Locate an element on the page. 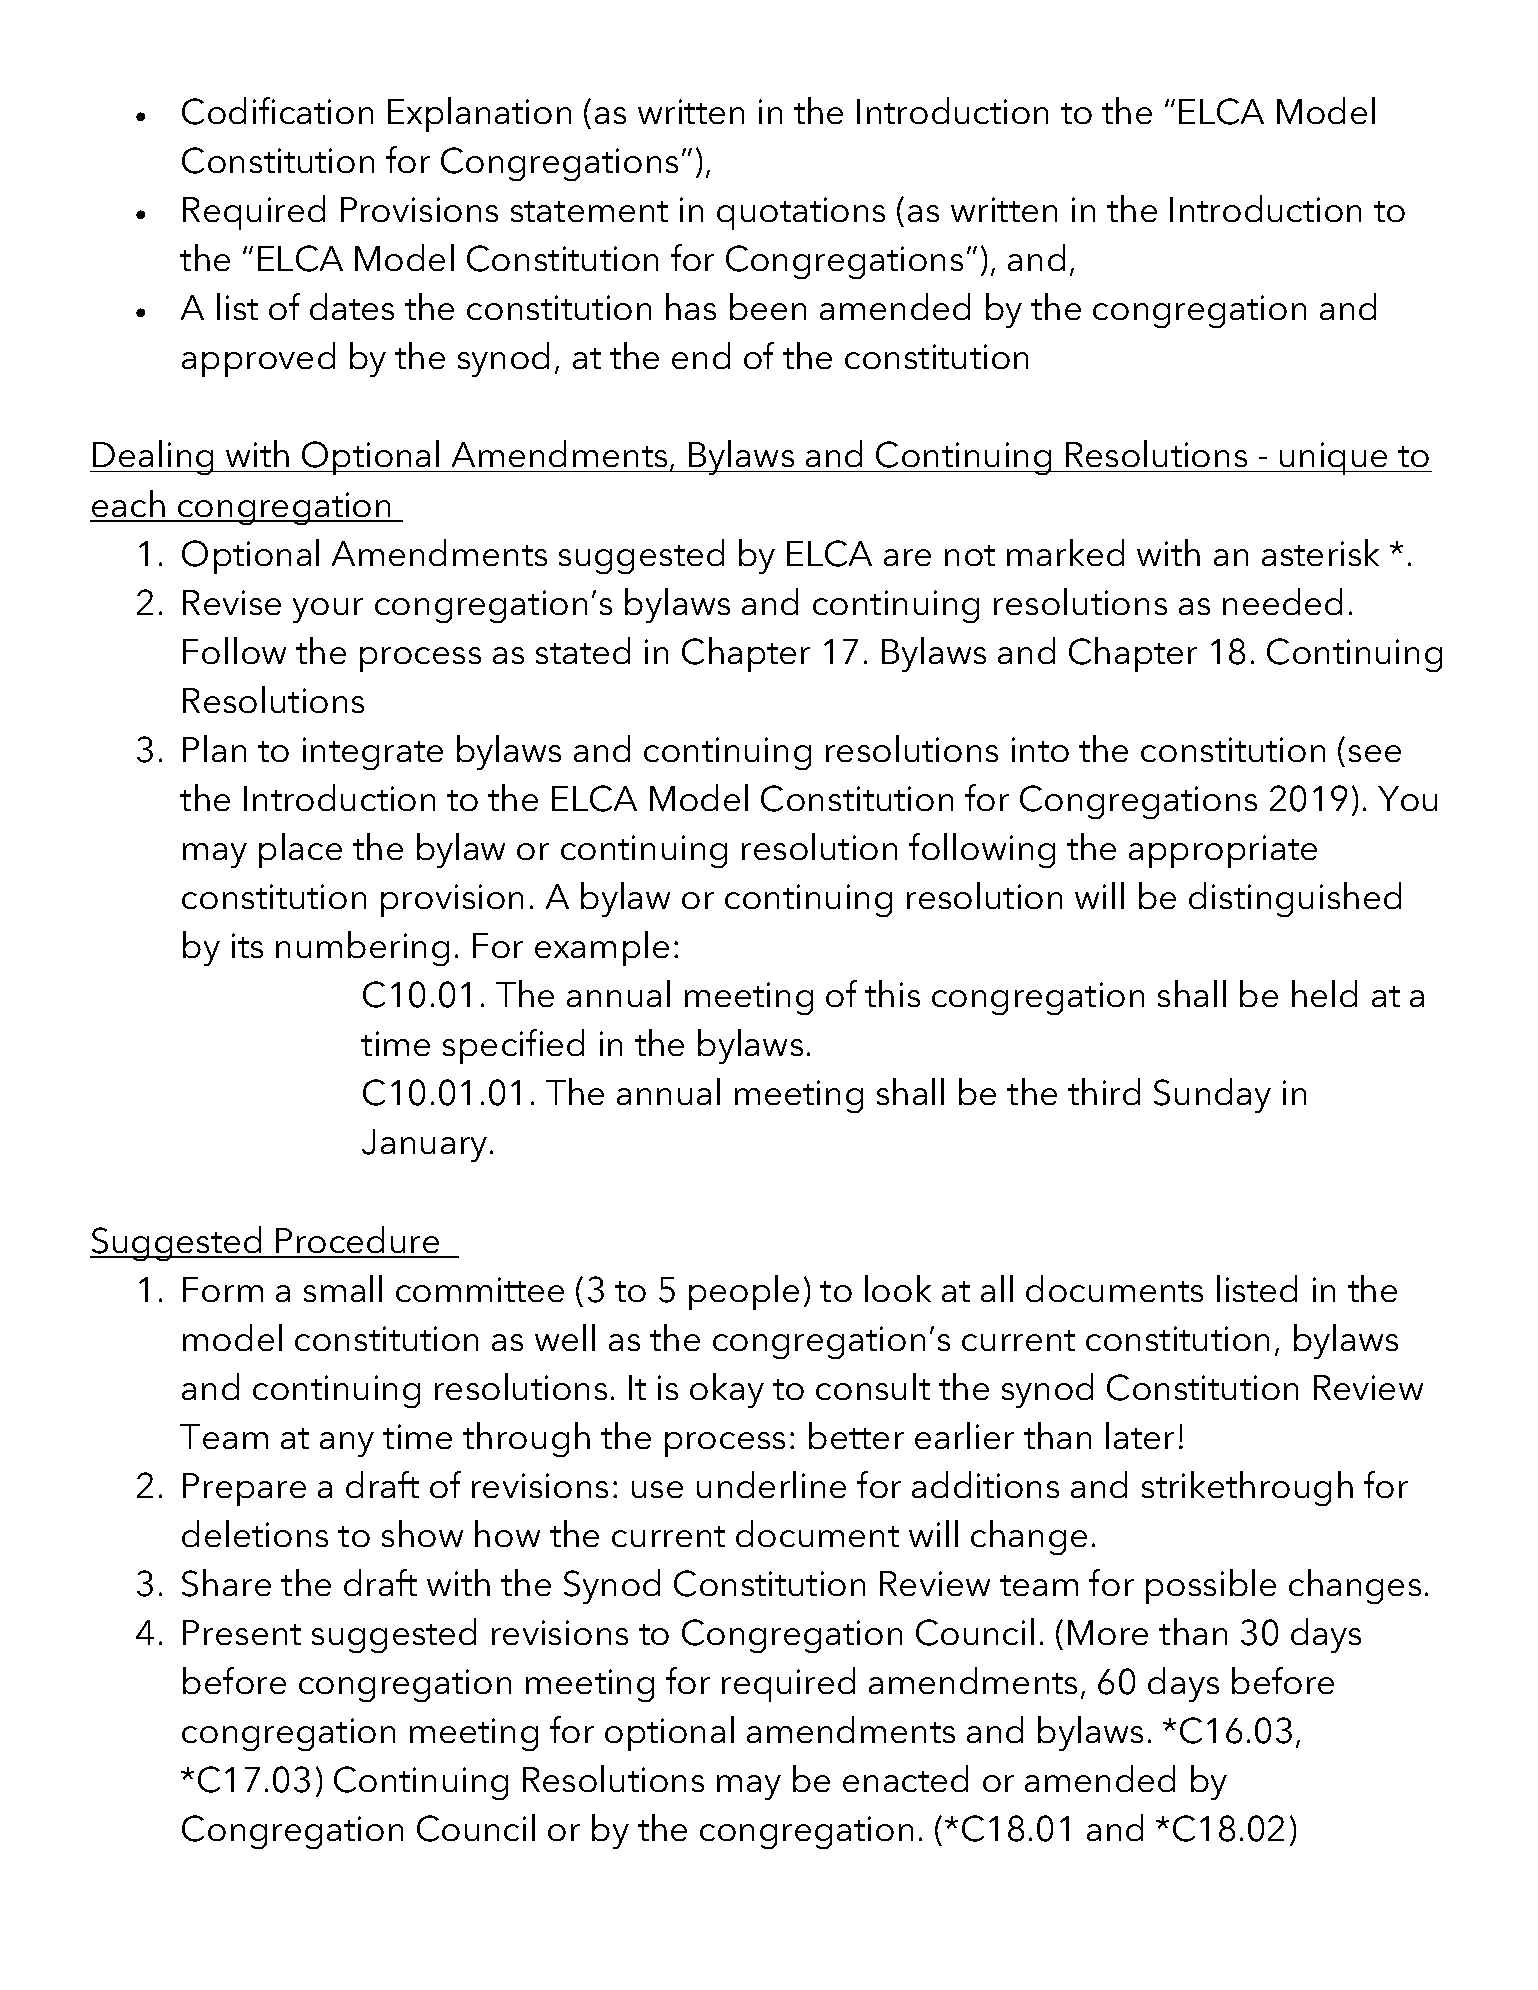  people is located at coordinates (744, 1292).
